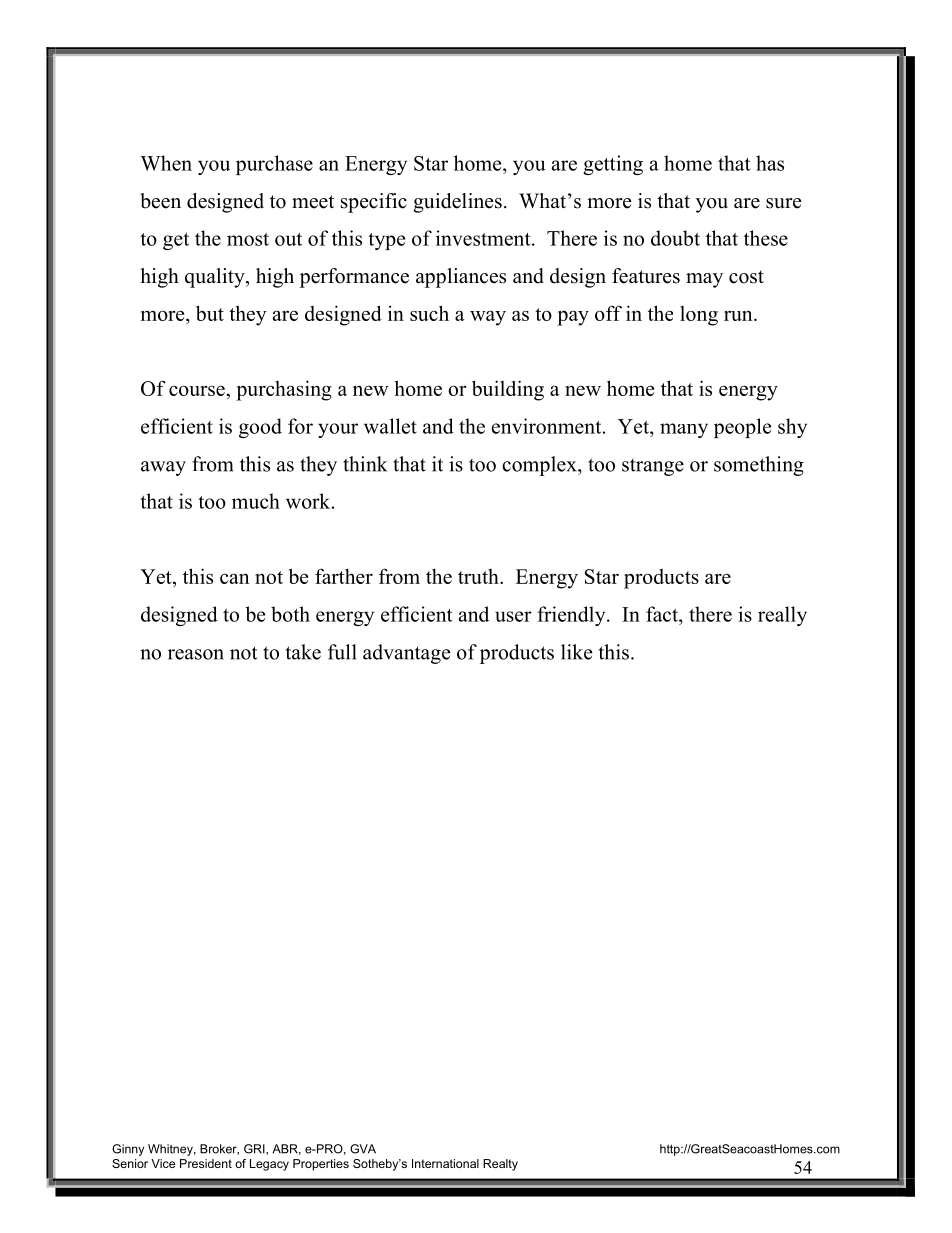  What do you see at coordinates (500, 1165) in the screenshot?
I see `Realty` at bounding box center [500, 1165].
